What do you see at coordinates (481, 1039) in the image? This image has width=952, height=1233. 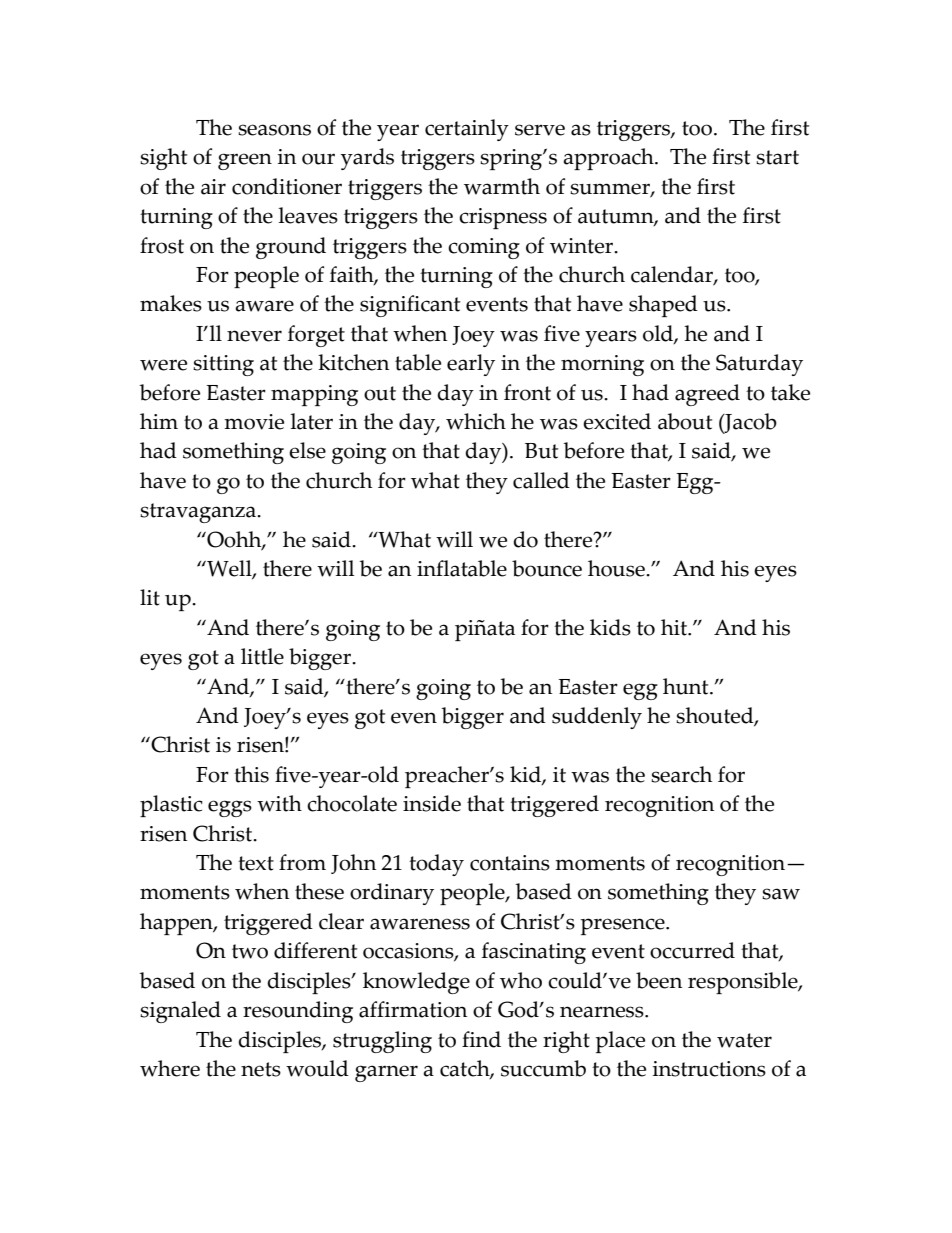 I see `find` at bounding box center [481, 1039].
